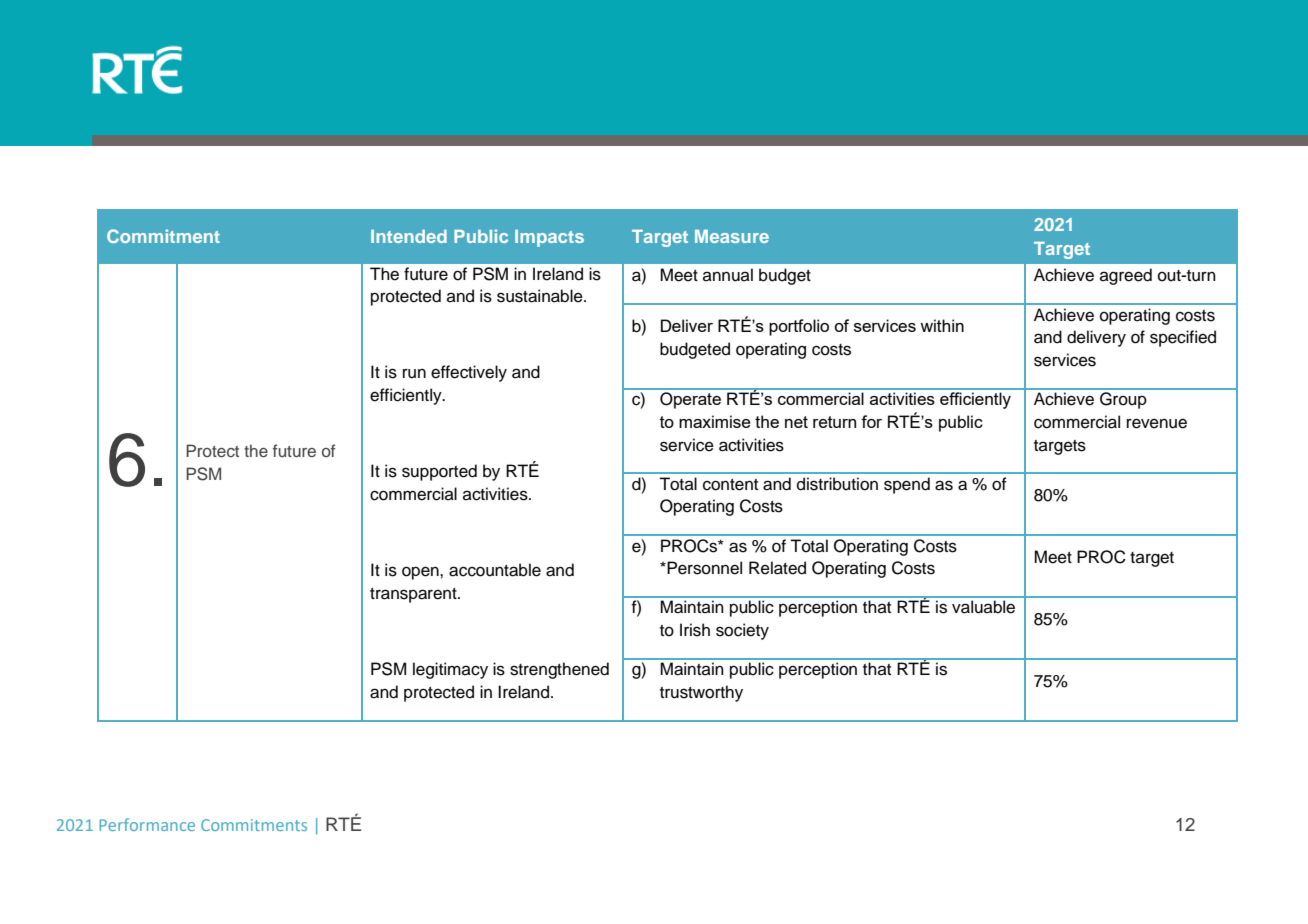 The width and height of the screenshot is (1308, 924). What do you see at coordinates (1157, 423) in the screenshot?
I see `revenue` at bounding box center [1157, 423].
